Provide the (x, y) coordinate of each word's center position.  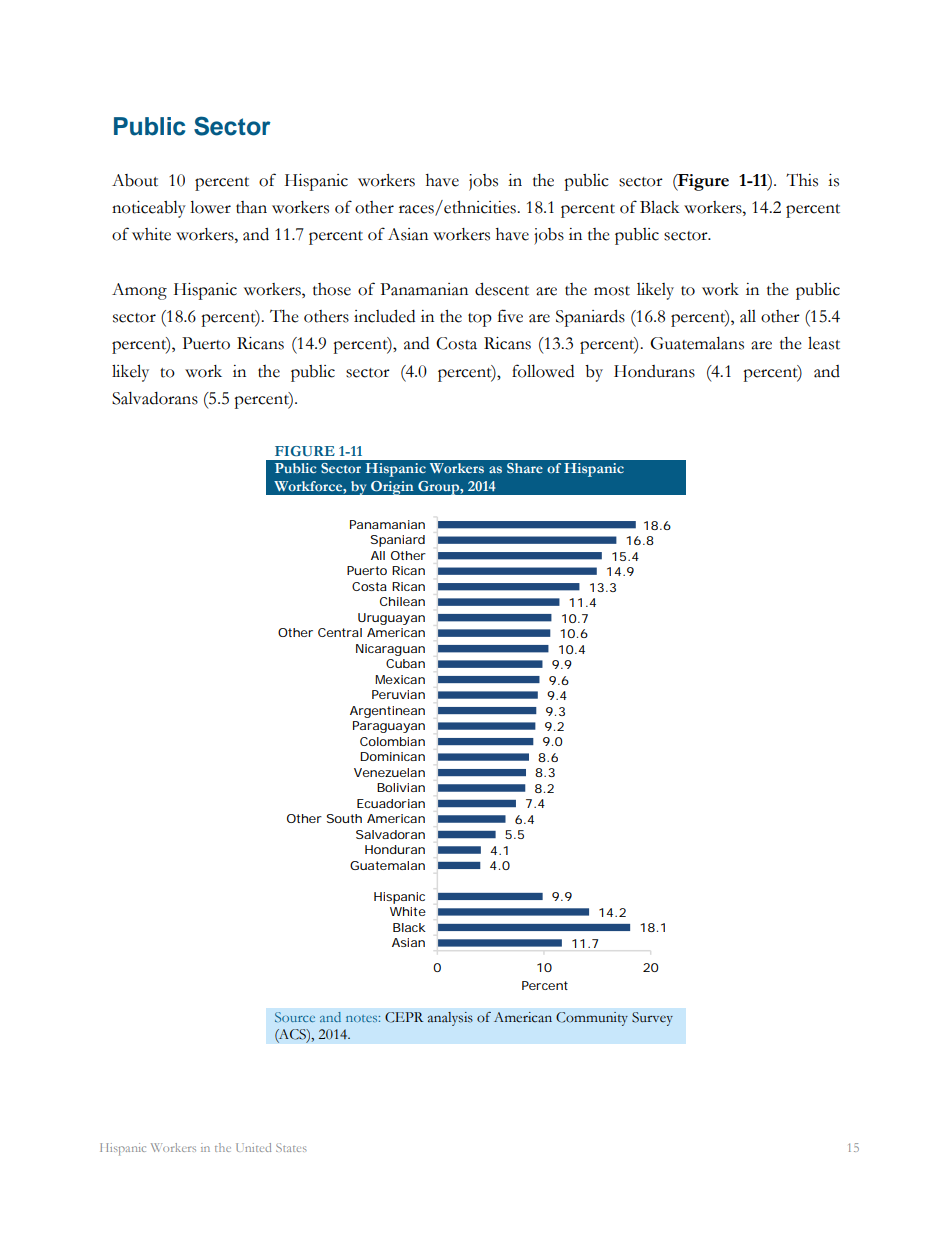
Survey (652, 1019)
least (824, 343)
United (253, 1147)
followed (543, 371)
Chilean (402, 601)
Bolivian (401, 787)
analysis (450, 1019)
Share (525, 468)
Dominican (392, 756)
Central (340, 632)
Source (295, 1017)
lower (210, 207)
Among (139, 291)
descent (502, 289)
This (802, 180)
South (344, 818)
